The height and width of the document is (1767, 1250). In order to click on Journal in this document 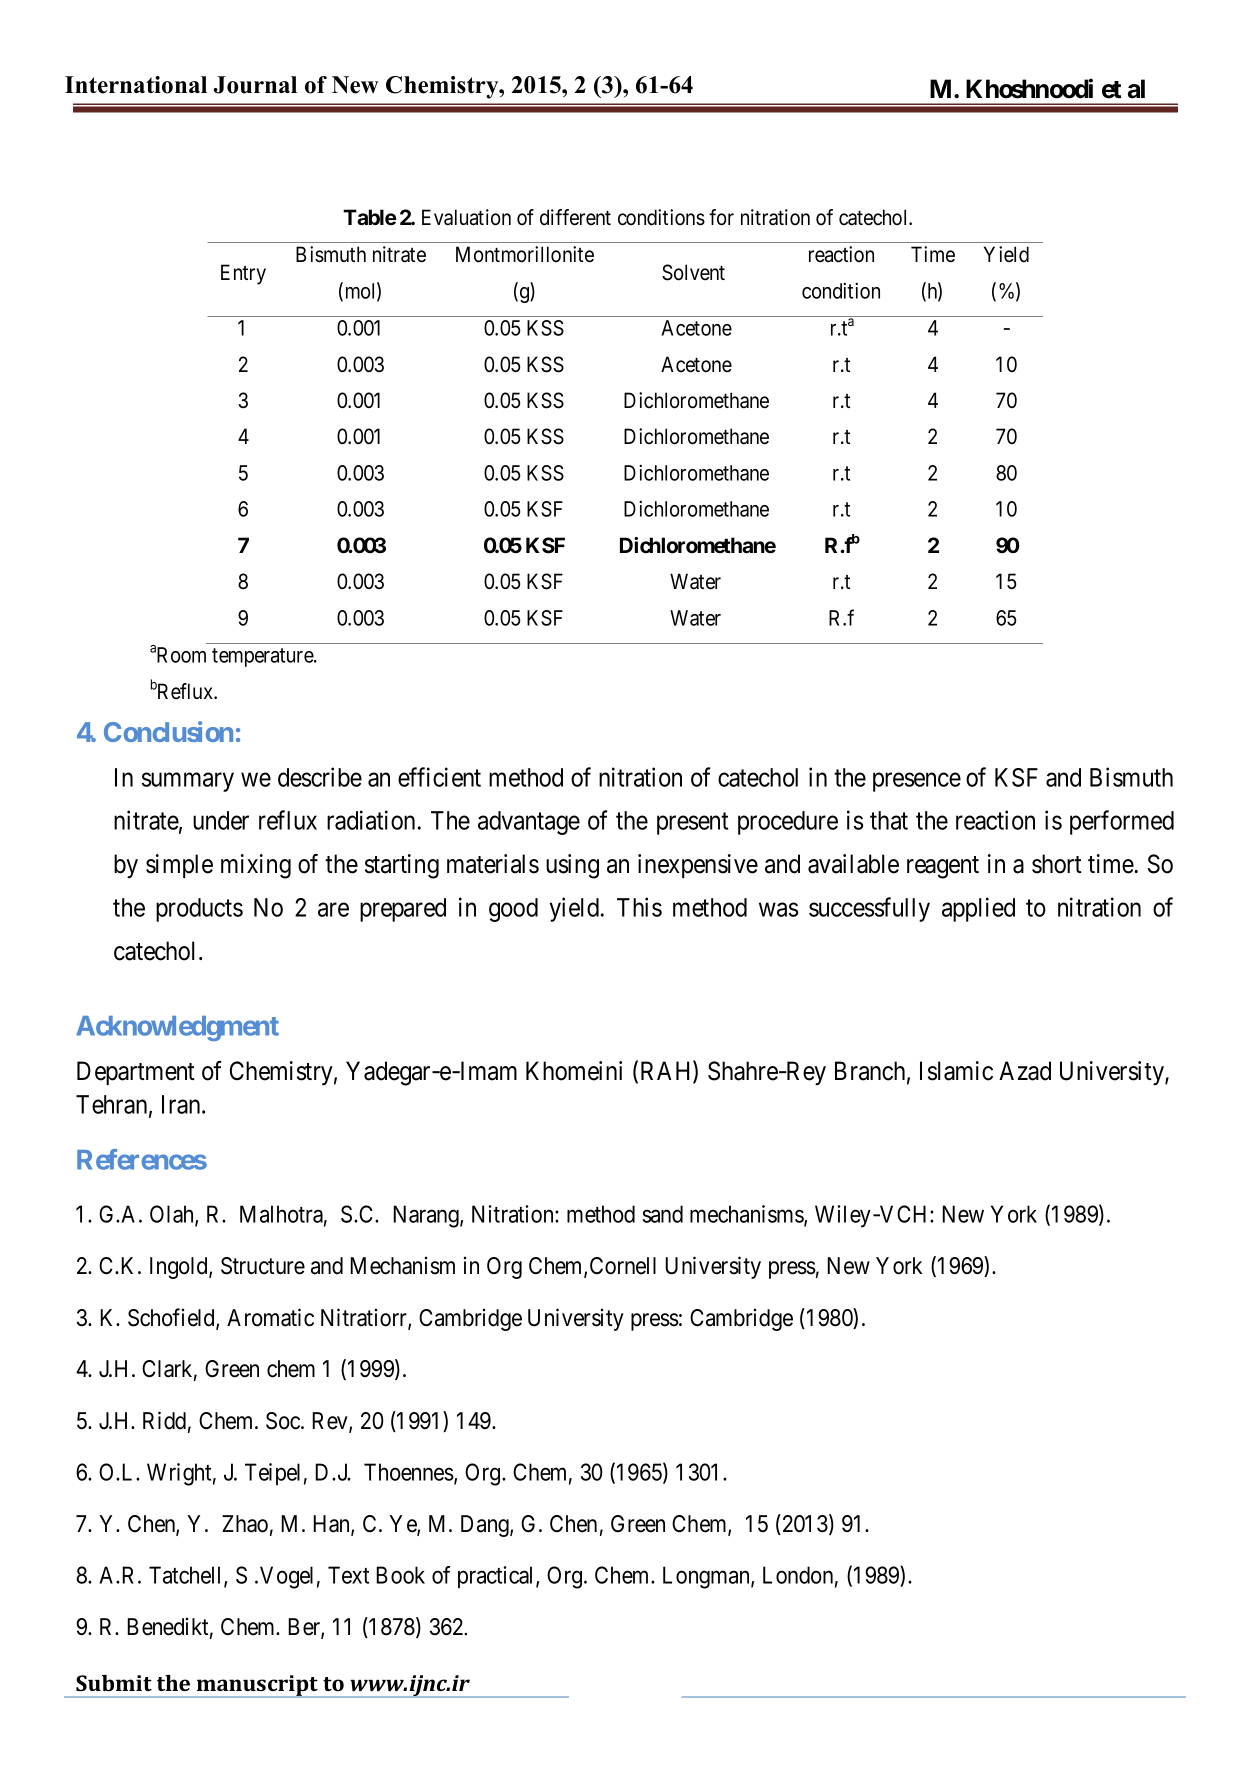, I will do `click(255, 85)`.
